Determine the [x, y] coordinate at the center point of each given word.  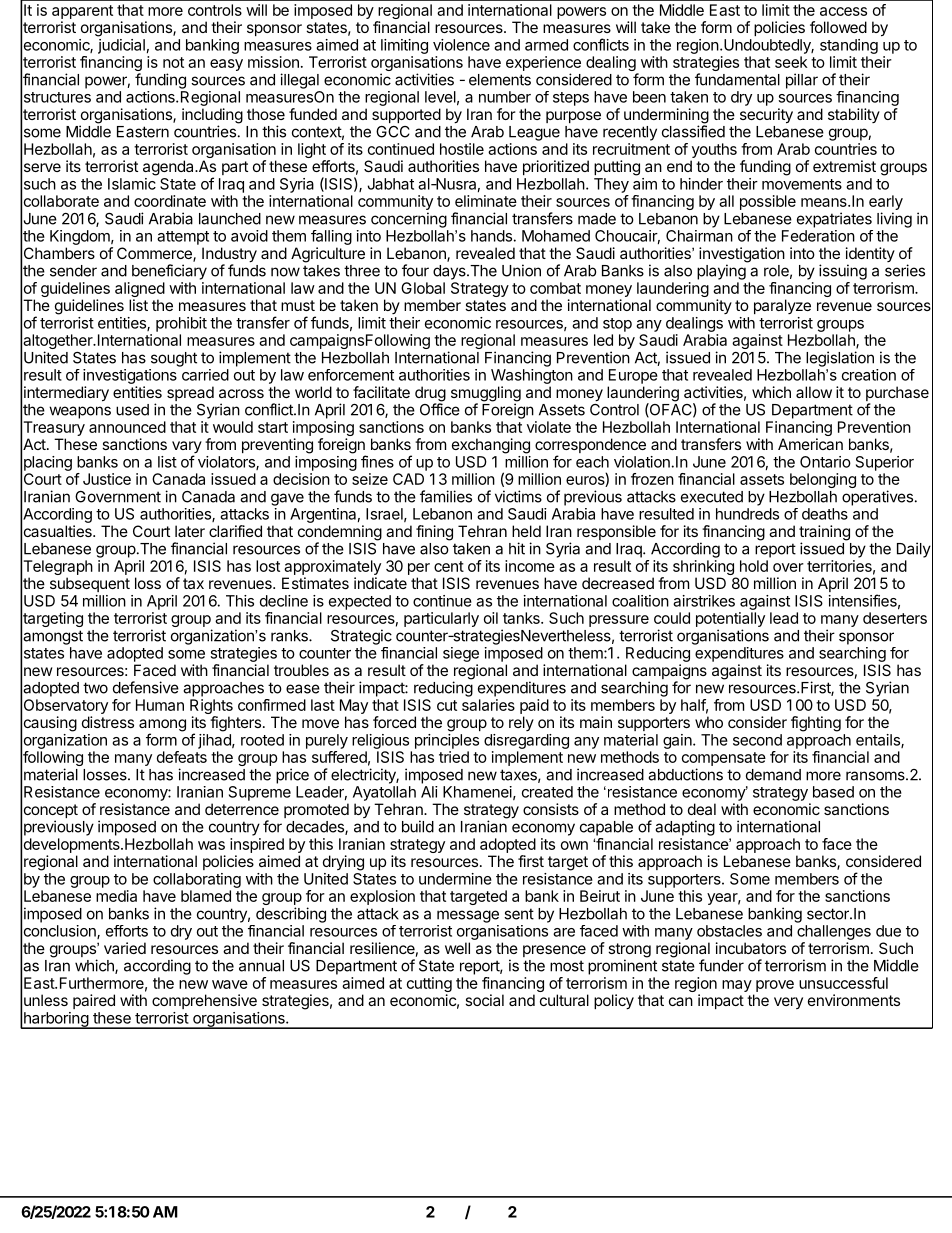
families [446, 496]
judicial [121, 46]
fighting [816, 724]
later [190, 531]
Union [521, 270]
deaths [825, 514]
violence [461, 45]
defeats [182, 757]
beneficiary [169, 272]
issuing [843, 272]
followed [838, 27]
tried [454, 757]
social [484, 1000]
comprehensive [204, 1001]
